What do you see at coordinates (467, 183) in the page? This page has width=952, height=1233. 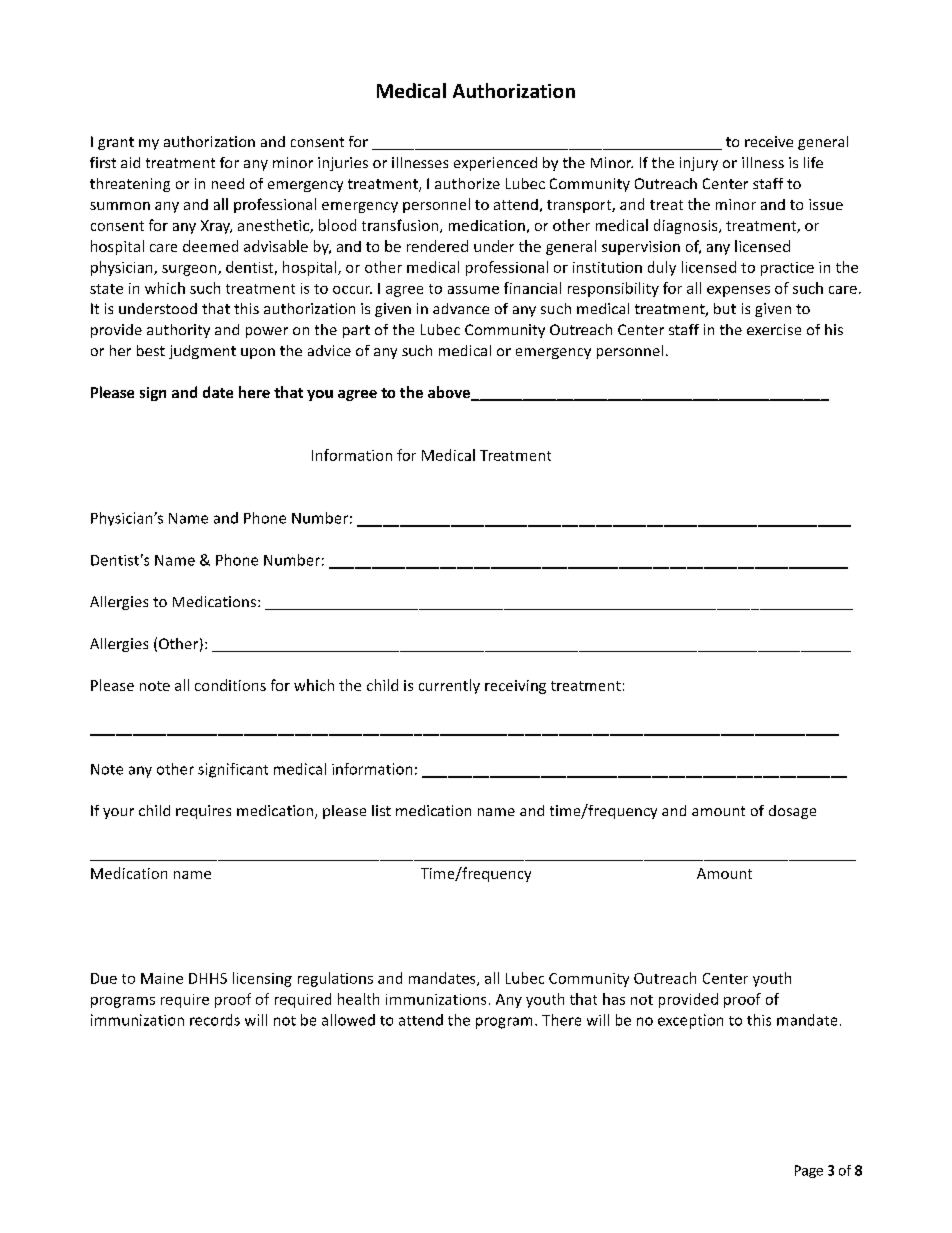 I see `authorize` at bounding box center [467, 183].
